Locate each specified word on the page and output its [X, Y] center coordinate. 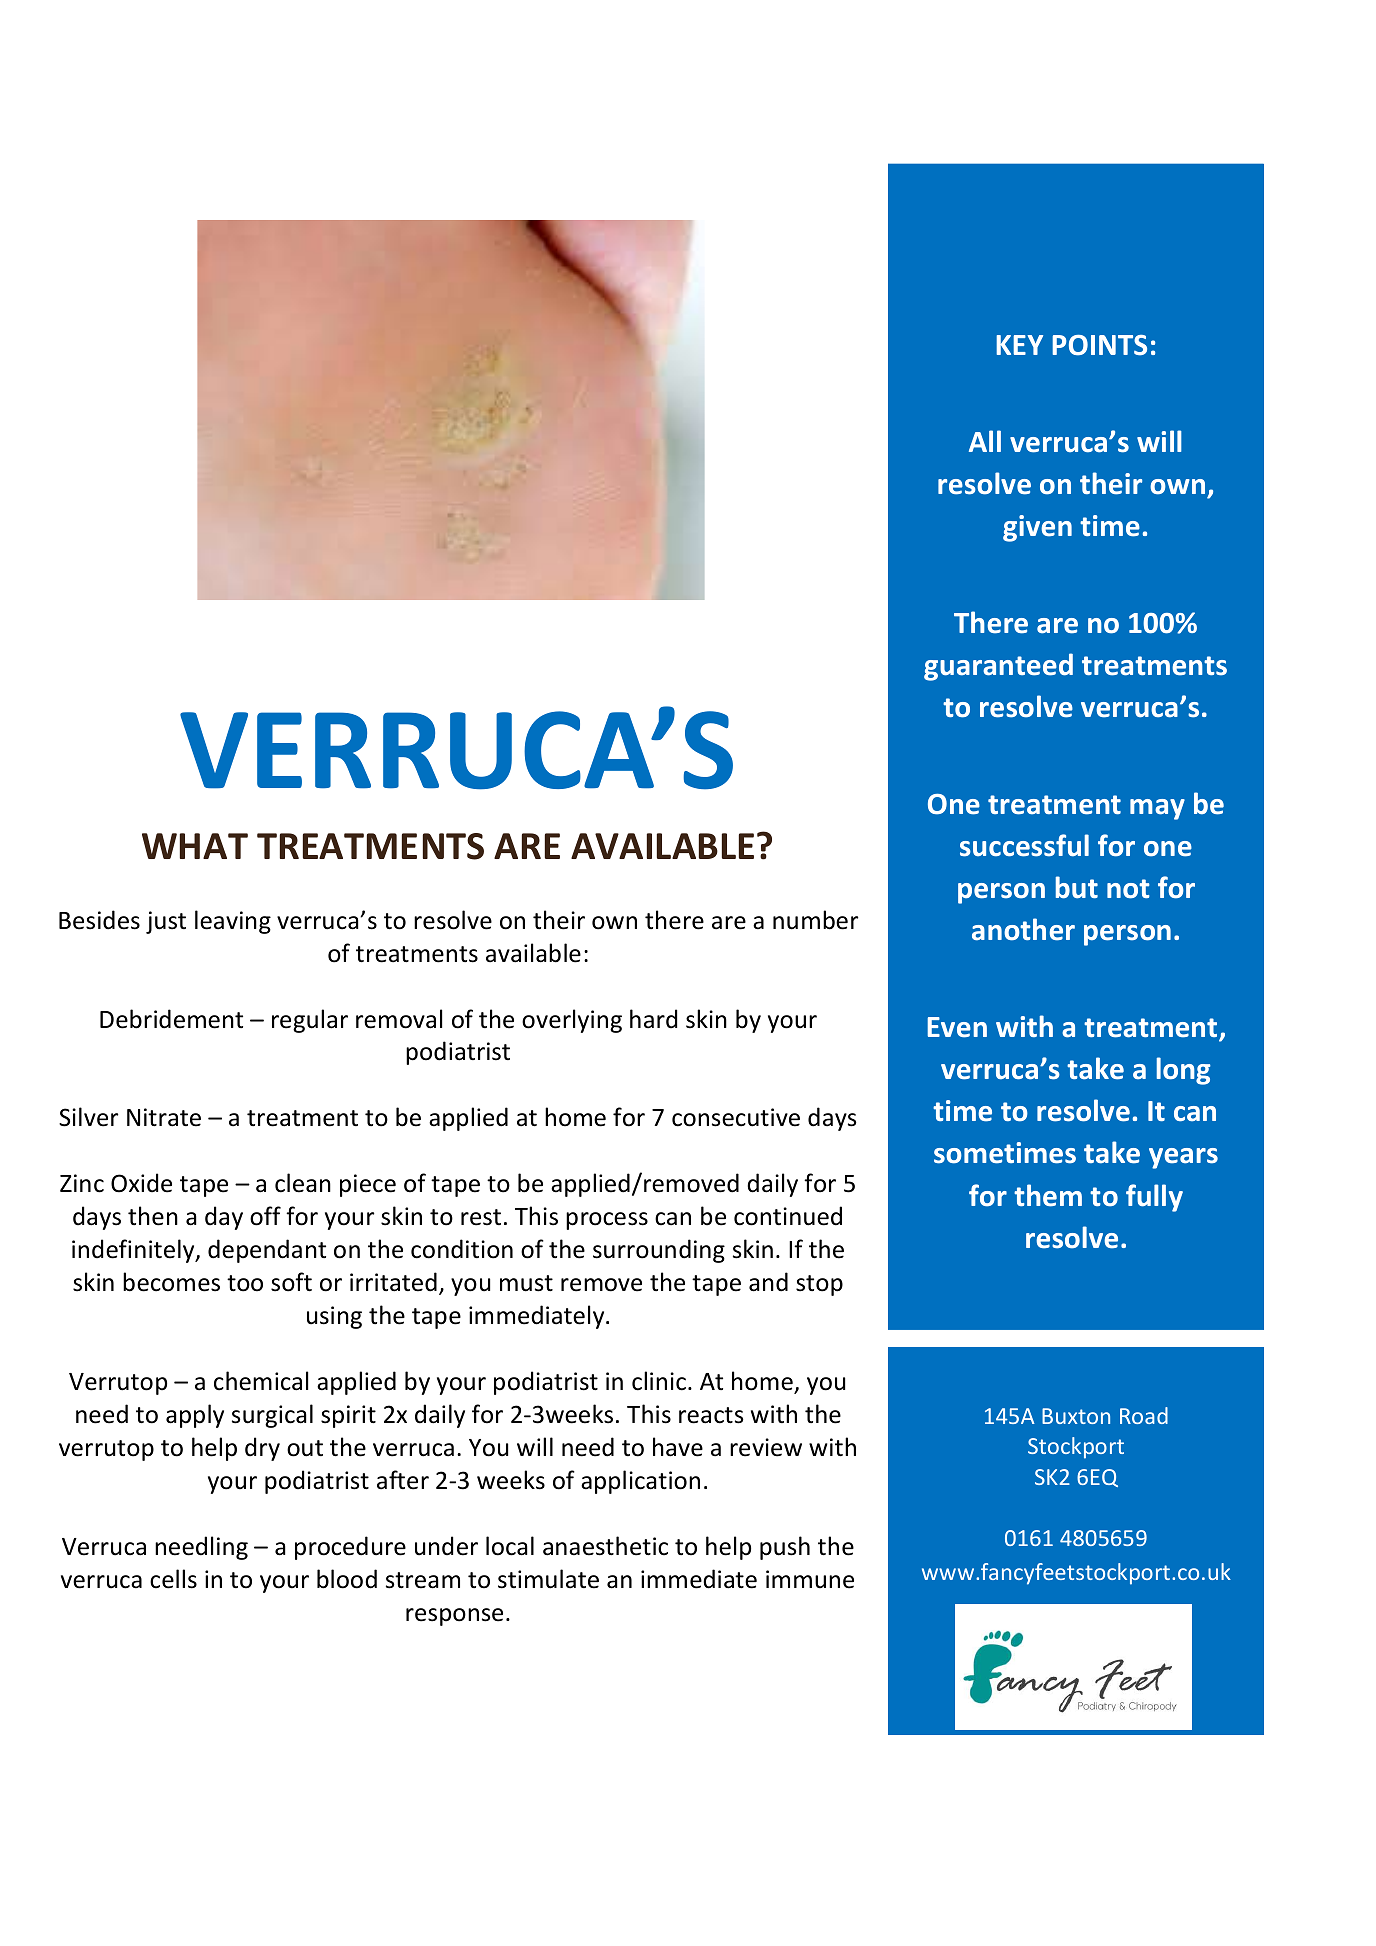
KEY [1019, 345]
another [1023, 929]
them [1048, 1195]
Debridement [171, 1019]
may [1157, 809]
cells [173, 1579]
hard [653, 1019]
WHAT [195, 846]
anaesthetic [605, 1546]
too [245, 1283]
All [985, 441]
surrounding [659, 1251]
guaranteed [998, 667]
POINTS [1099, 345]
